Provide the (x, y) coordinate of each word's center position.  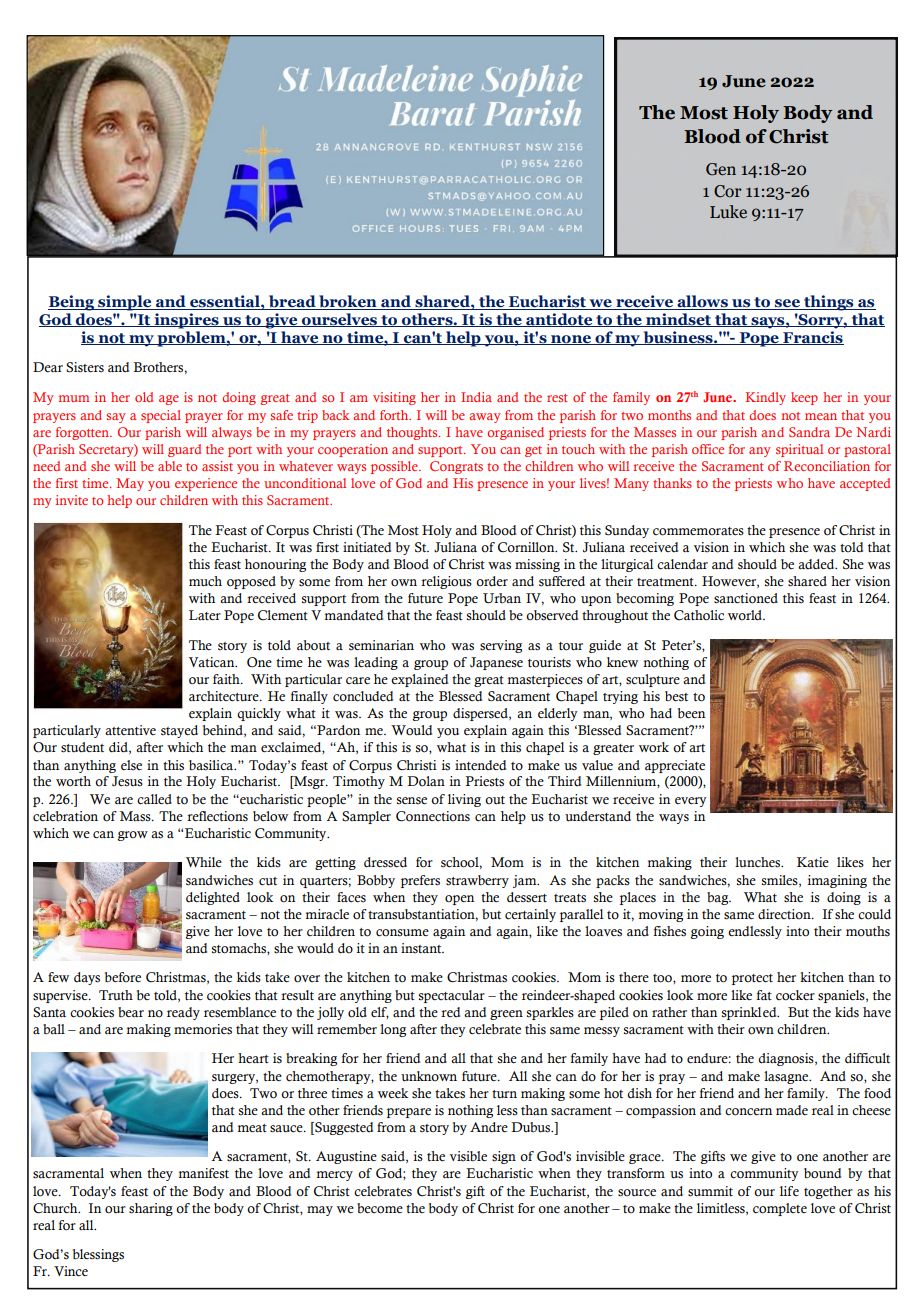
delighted (213, 898)
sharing (151, 1209)
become (380, 1208)
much (205, 581)
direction (785, 914)
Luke (728, 212)
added (817, 564)
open (459, 900)
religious (446, 582)
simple (125, 303)
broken (348, 302)
